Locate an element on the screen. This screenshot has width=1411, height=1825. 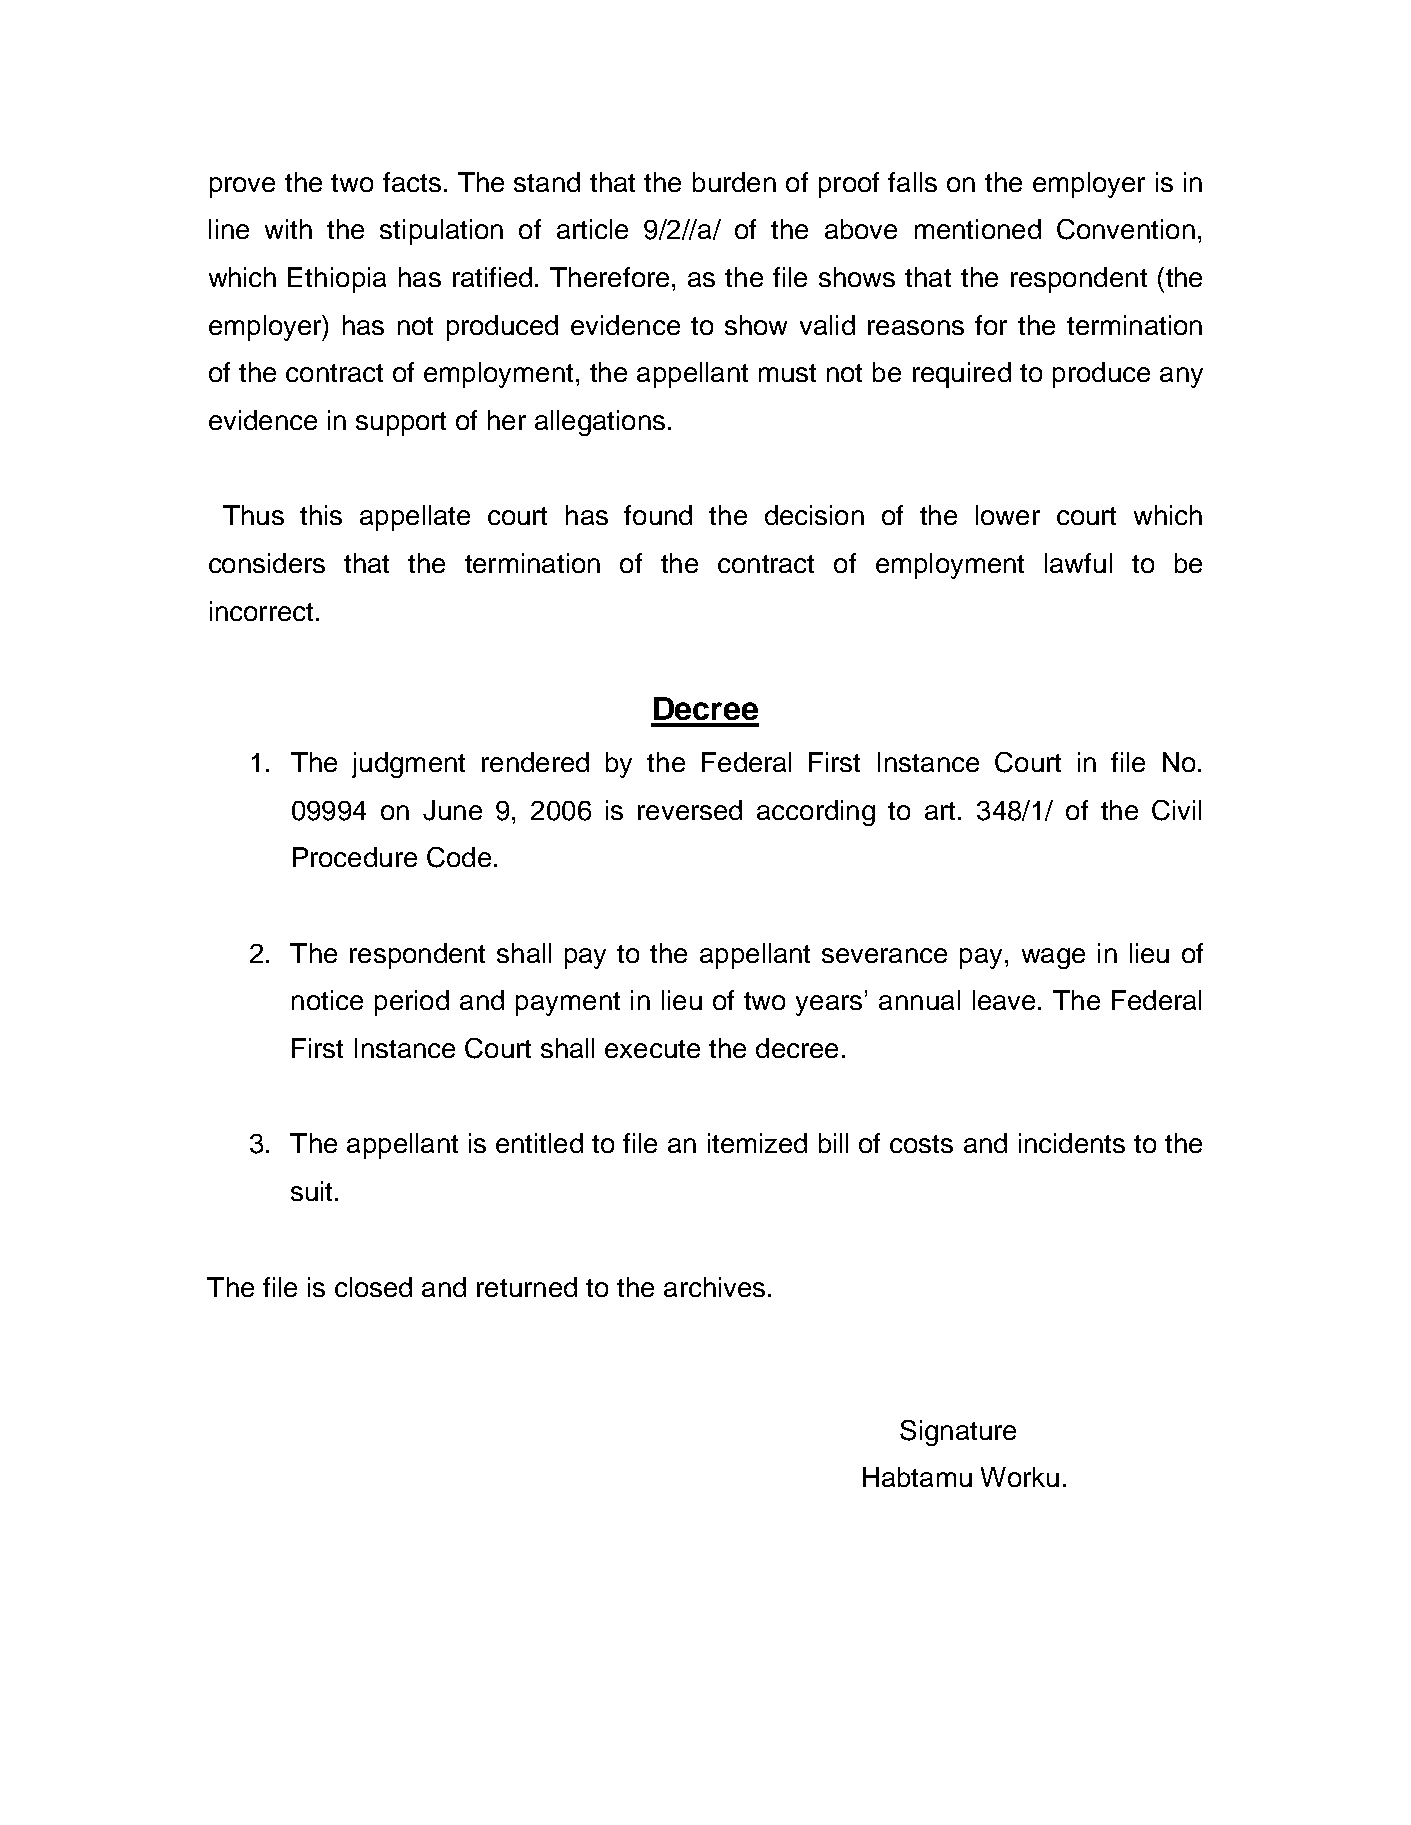
Convention is located at coordinates (1126, 229).
